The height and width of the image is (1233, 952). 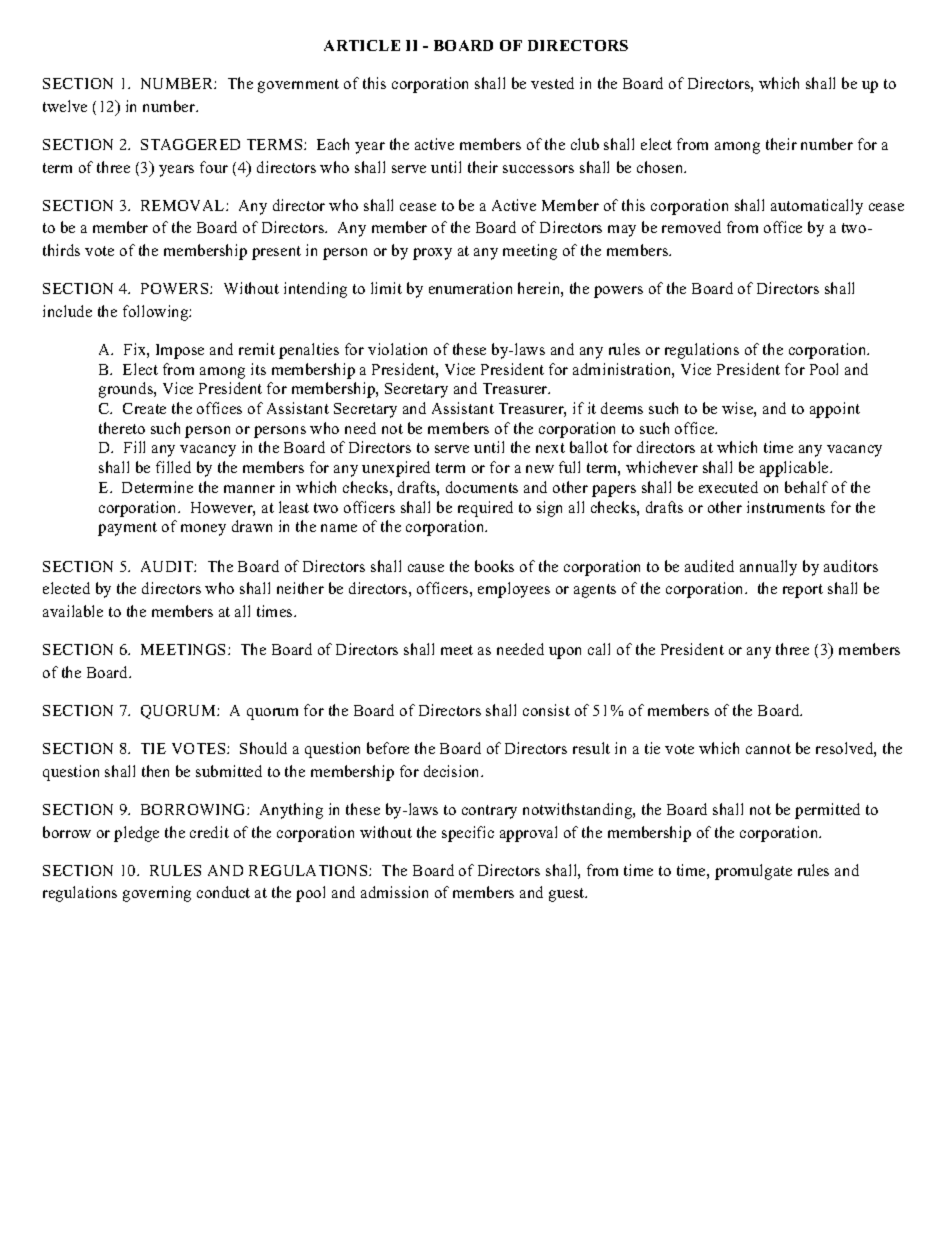 I want to click on twelve, so click(x=65, y=106).
